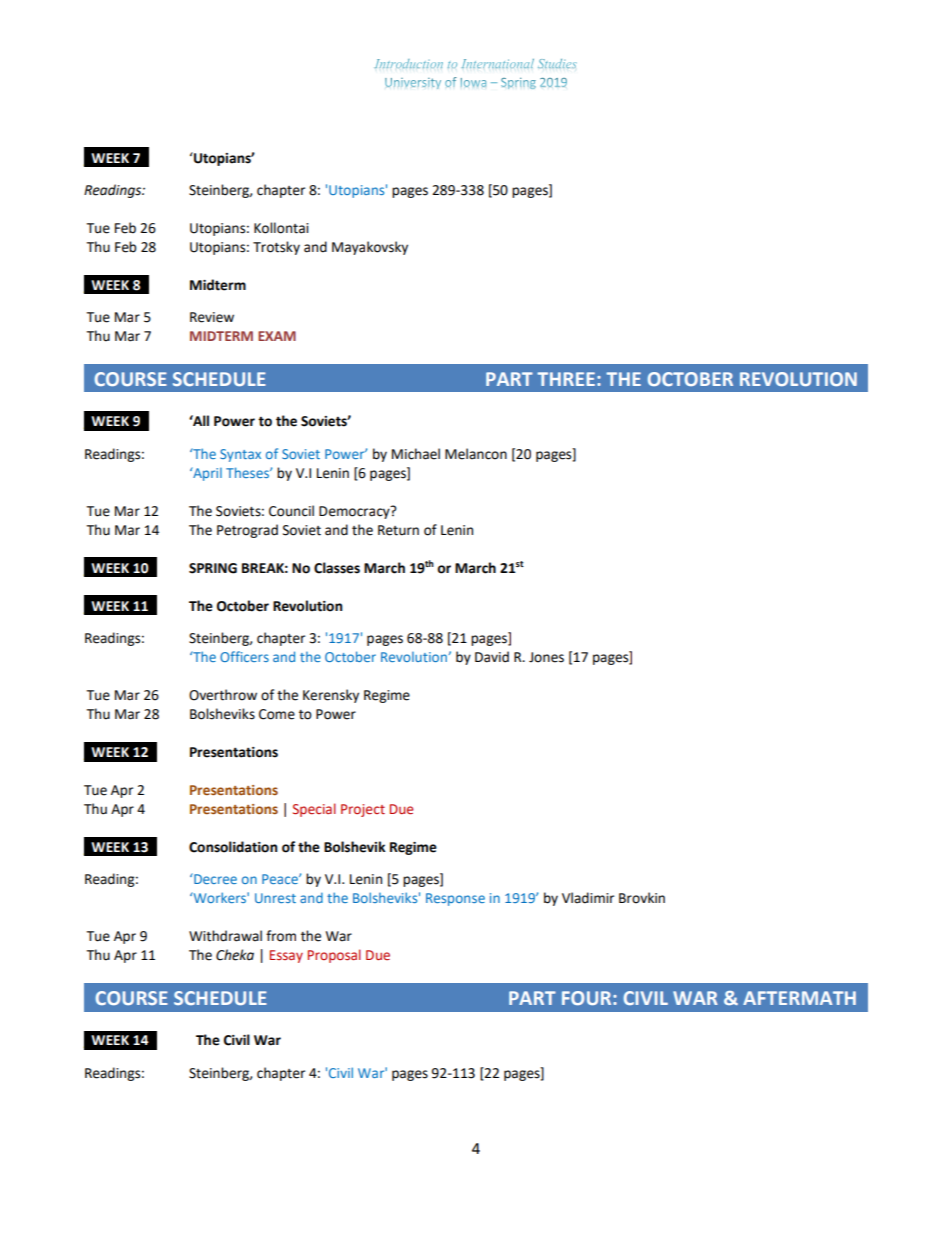  I want to click on THREE, so click(566, 379).
